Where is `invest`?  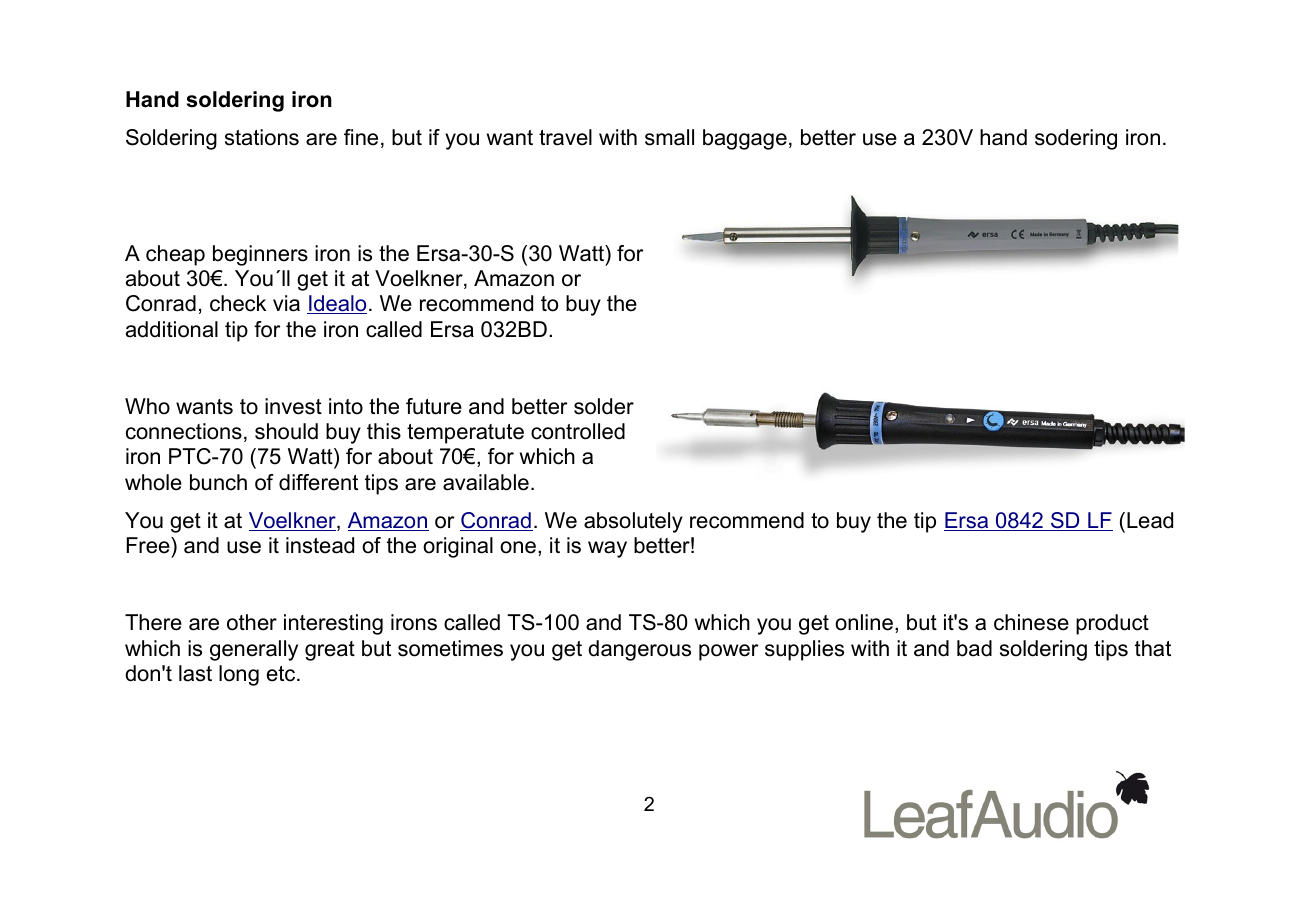
invest is located at coordinates (293, 406).
